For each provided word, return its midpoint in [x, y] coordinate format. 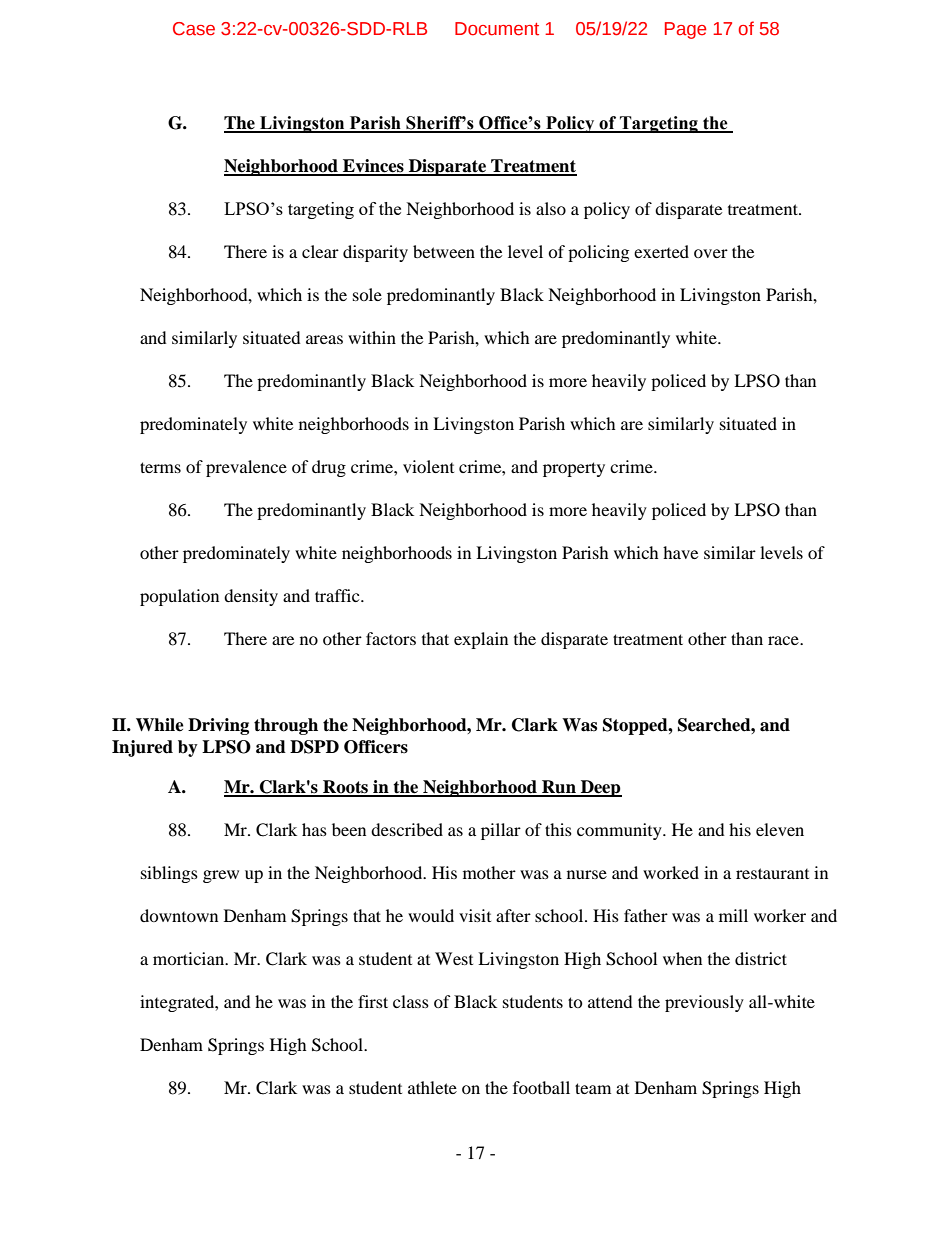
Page [685, 30]
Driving [218, 726]
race [784, 640]
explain [481, 640]
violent [428, 466]
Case [194, 29]
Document [497, 29]
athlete [432, 1087]
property [574, 469]
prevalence [246, 468]
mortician [190, 958]
